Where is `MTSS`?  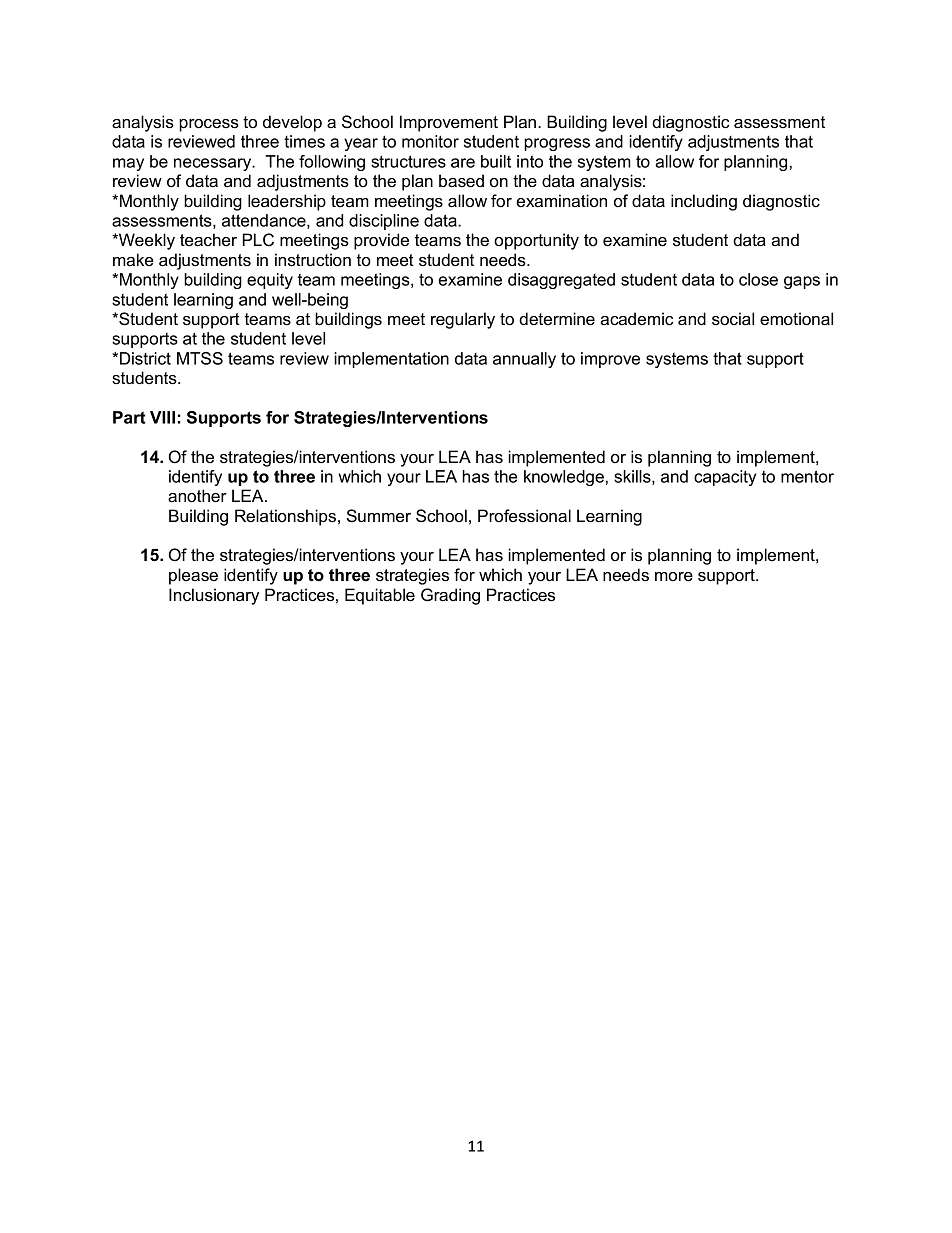 MTSS is located at coordinates (200, 358).
